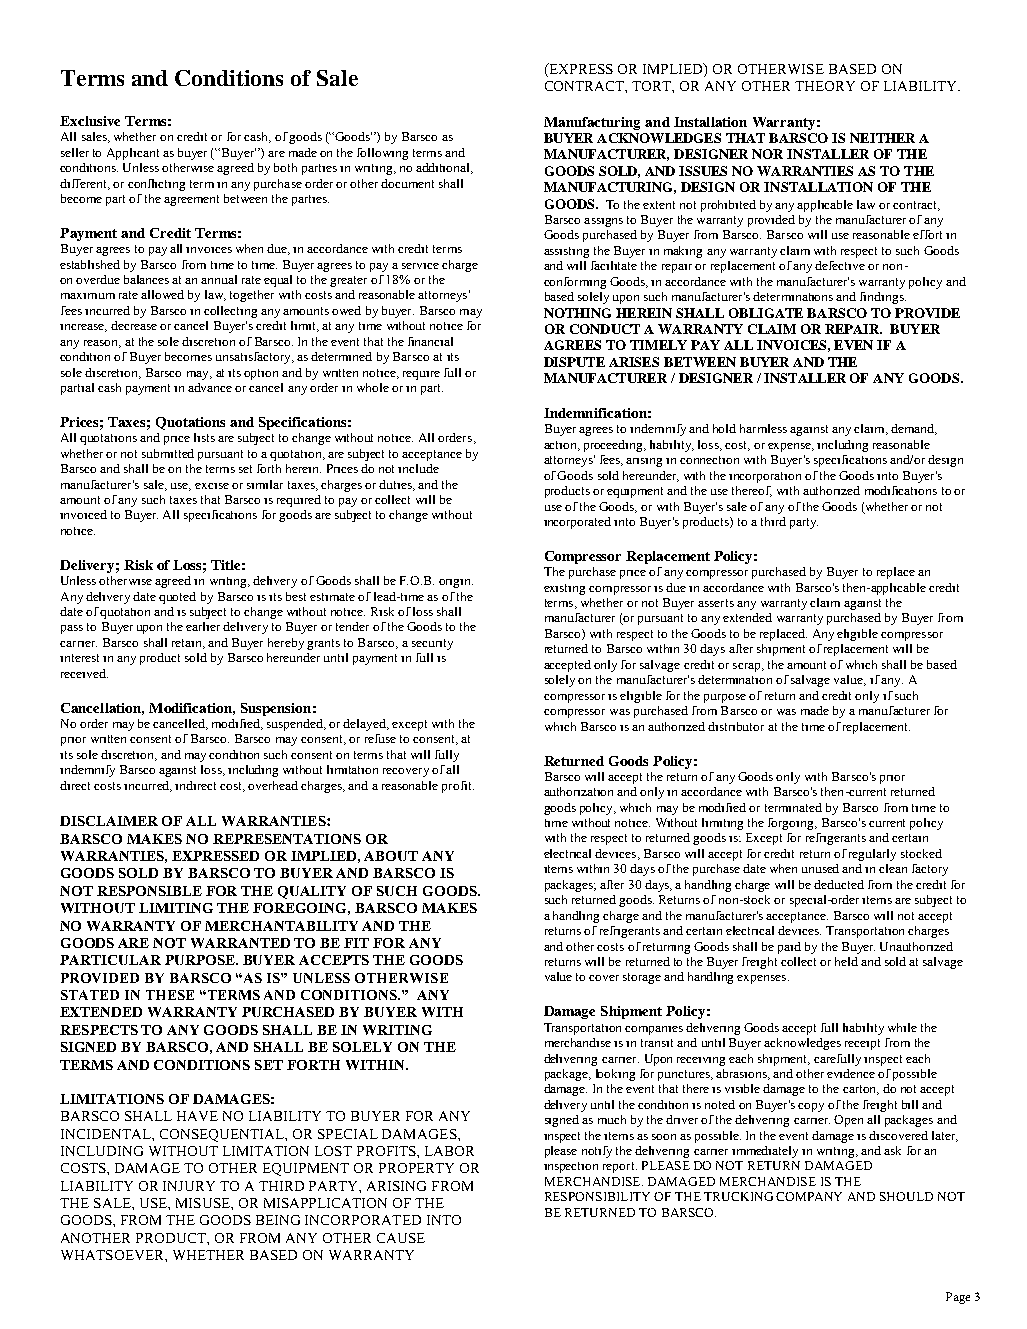  What do you see at coordinates (809, 1196) in the screenshot?
I see `COMPANY` at bounding box center [809, 1196].
